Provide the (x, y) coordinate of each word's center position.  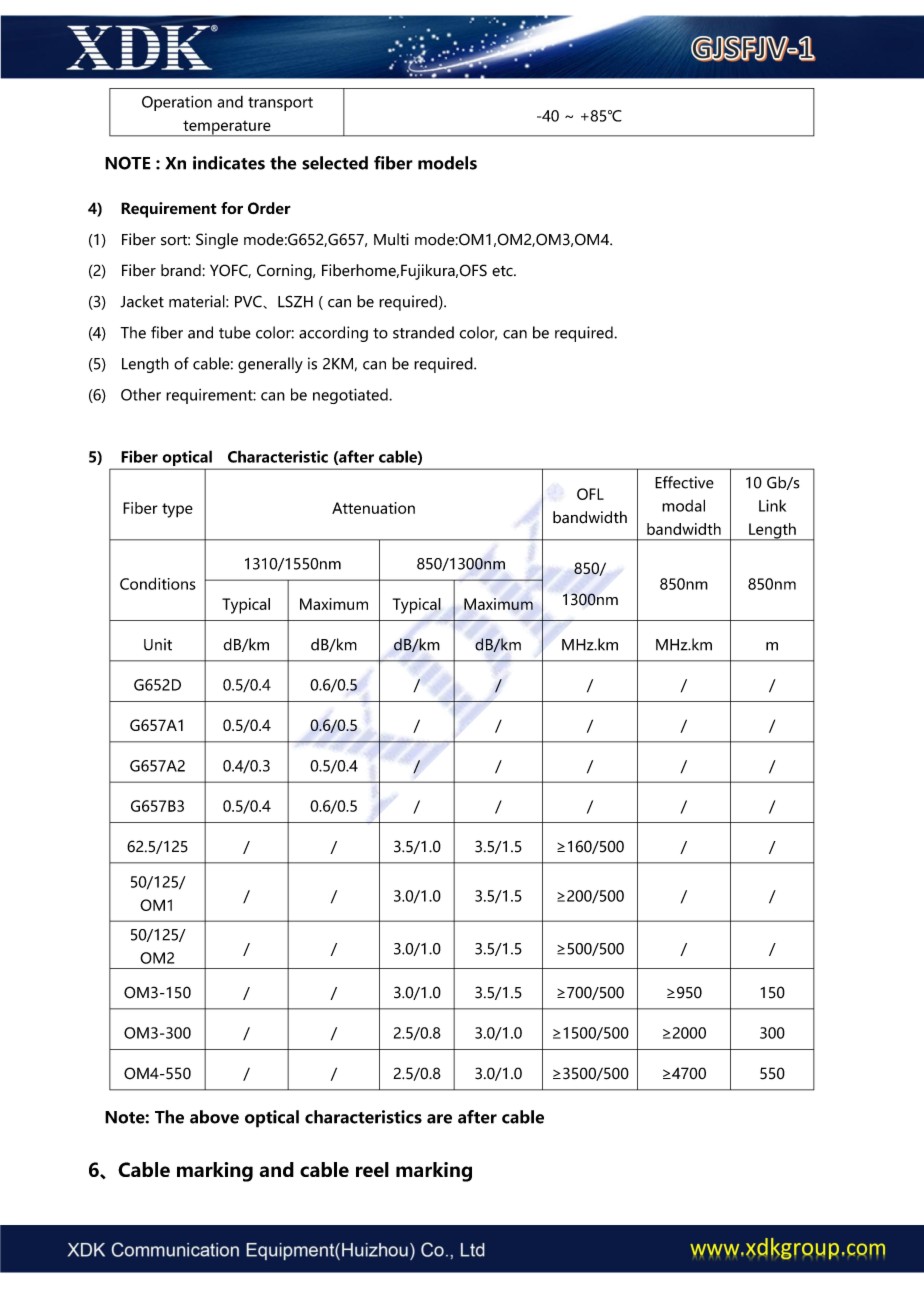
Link (772, 505)
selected (335, 163)
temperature (227, 128)
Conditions (158, 583)
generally (270, 365)
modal (683, 505)
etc (503, 271)
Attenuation (373, 508)
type (177, 510)
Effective (684, 482)
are (439, 1119)
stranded (423, 332)
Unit (158, 644)
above (214, 1117)
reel (372, 1169)
